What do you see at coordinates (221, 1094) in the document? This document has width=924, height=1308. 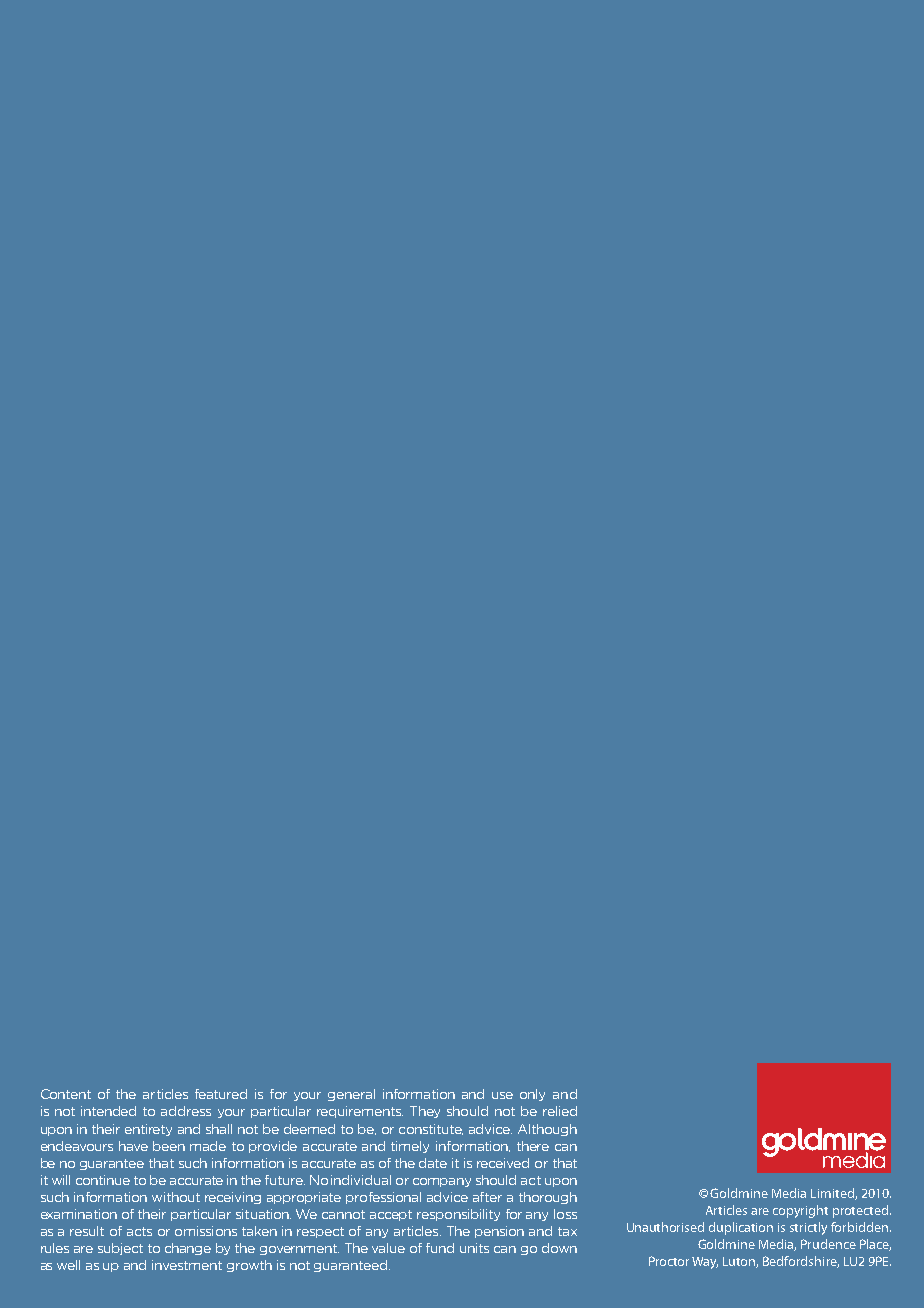 I see `featured` at bounding box center [221, 1094].
